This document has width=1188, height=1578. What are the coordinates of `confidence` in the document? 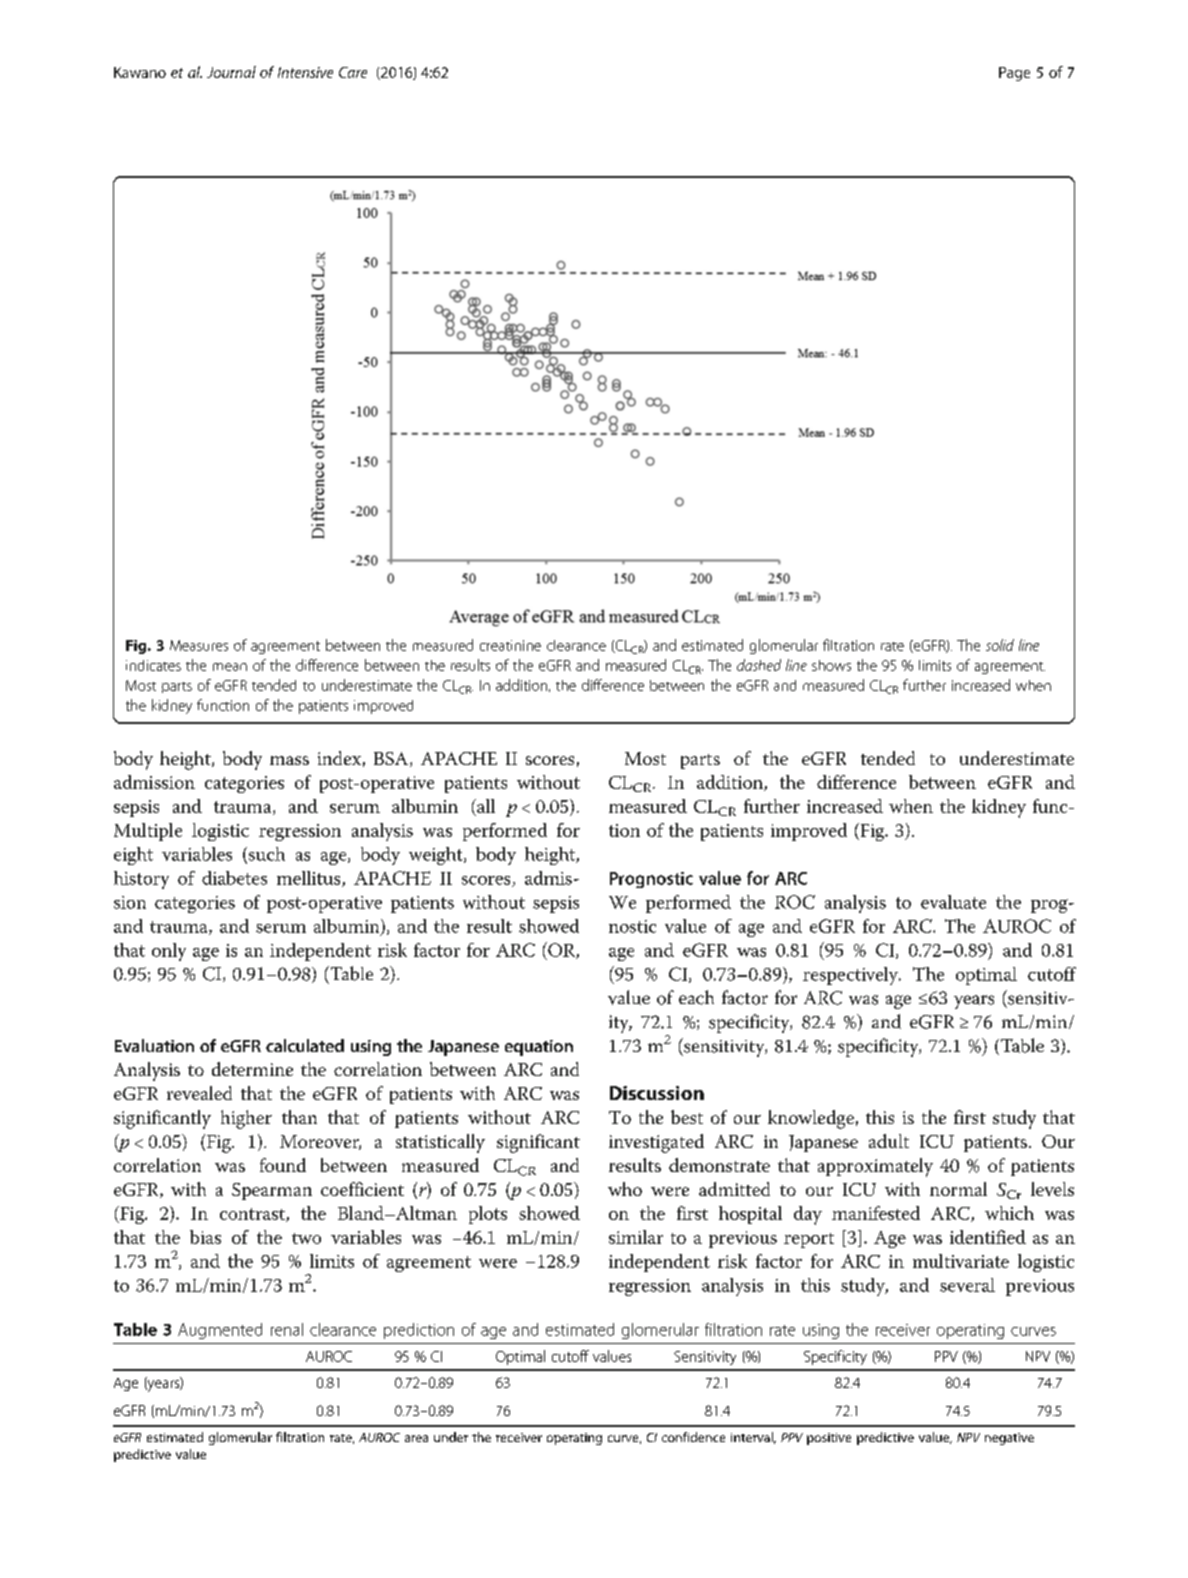 It's located at (693, 1437).
